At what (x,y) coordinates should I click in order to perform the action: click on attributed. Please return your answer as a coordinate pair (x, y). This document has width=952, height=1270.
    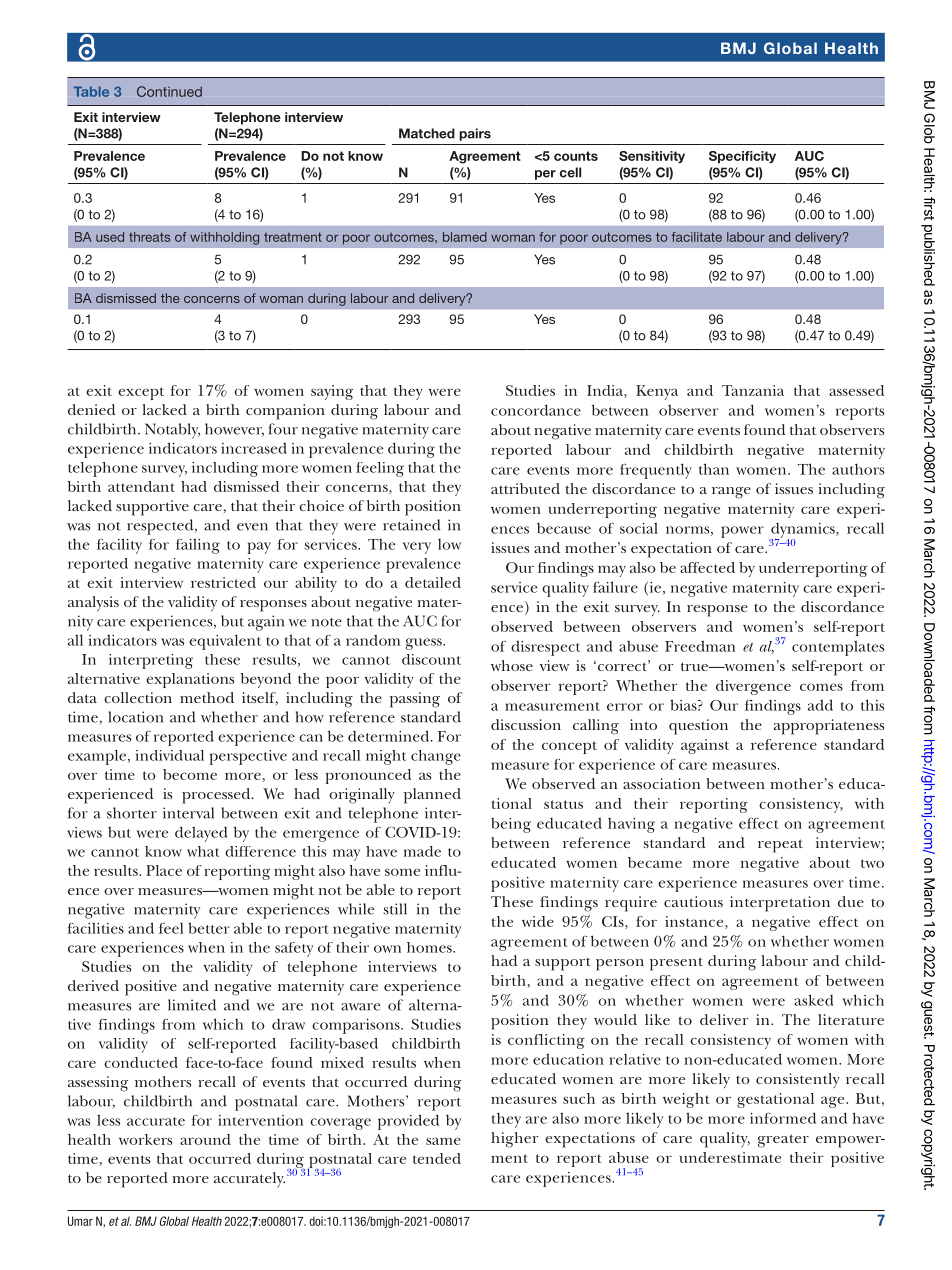
    Looking at the image, I should click on (525, 488).
